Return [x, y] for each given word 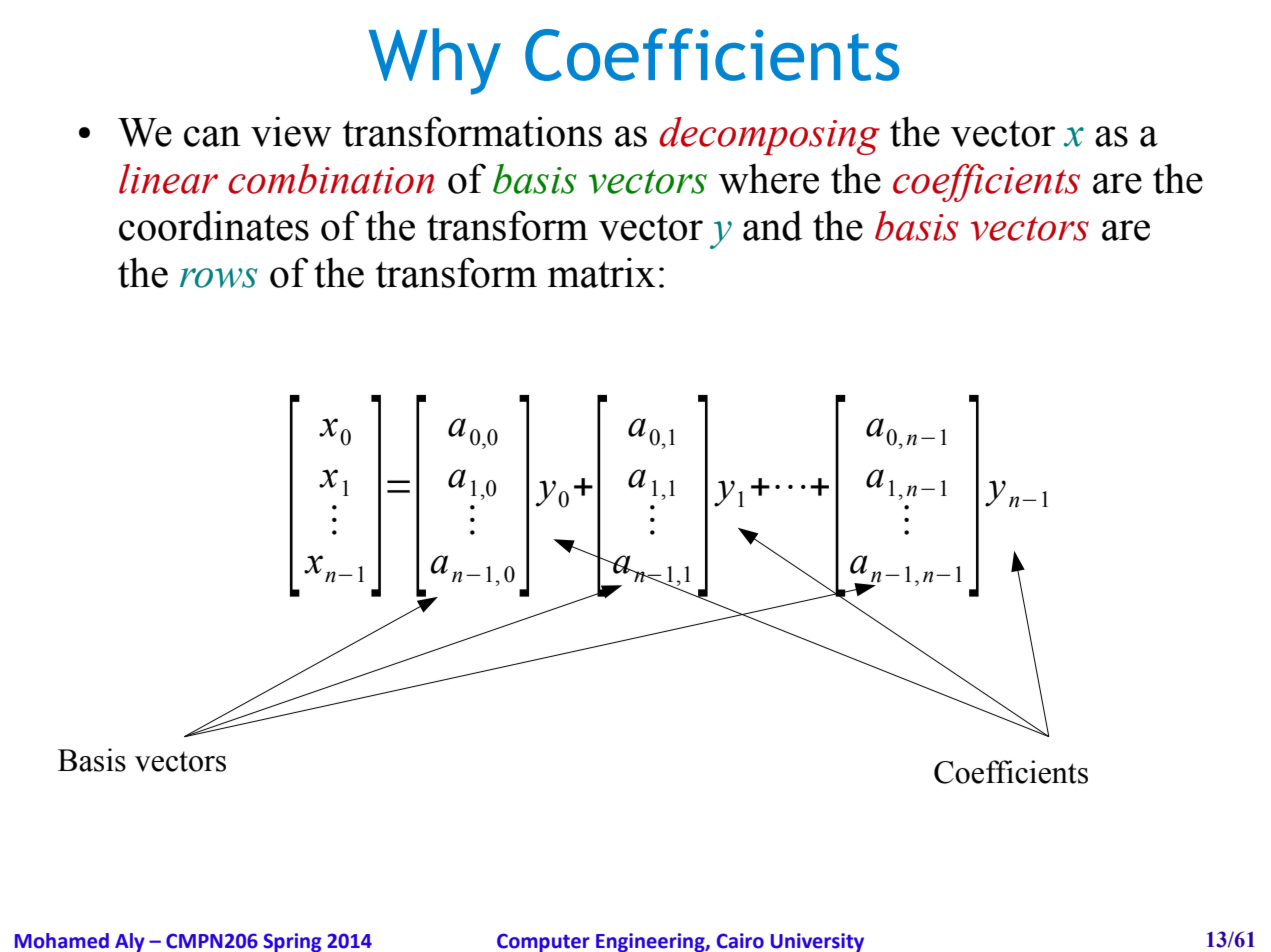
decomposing [769, 136]
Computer [543, 942]
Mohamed [62, 941]
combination [331, 179]
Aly [130, 942]
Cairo [740, 941]
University [817, 942]
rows [219, 278]
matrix [601, 272]
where [769, 178]
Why [435, 61]
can [212, 136]
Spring [292, 942]
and [772, 225]
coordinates [214, 225]
